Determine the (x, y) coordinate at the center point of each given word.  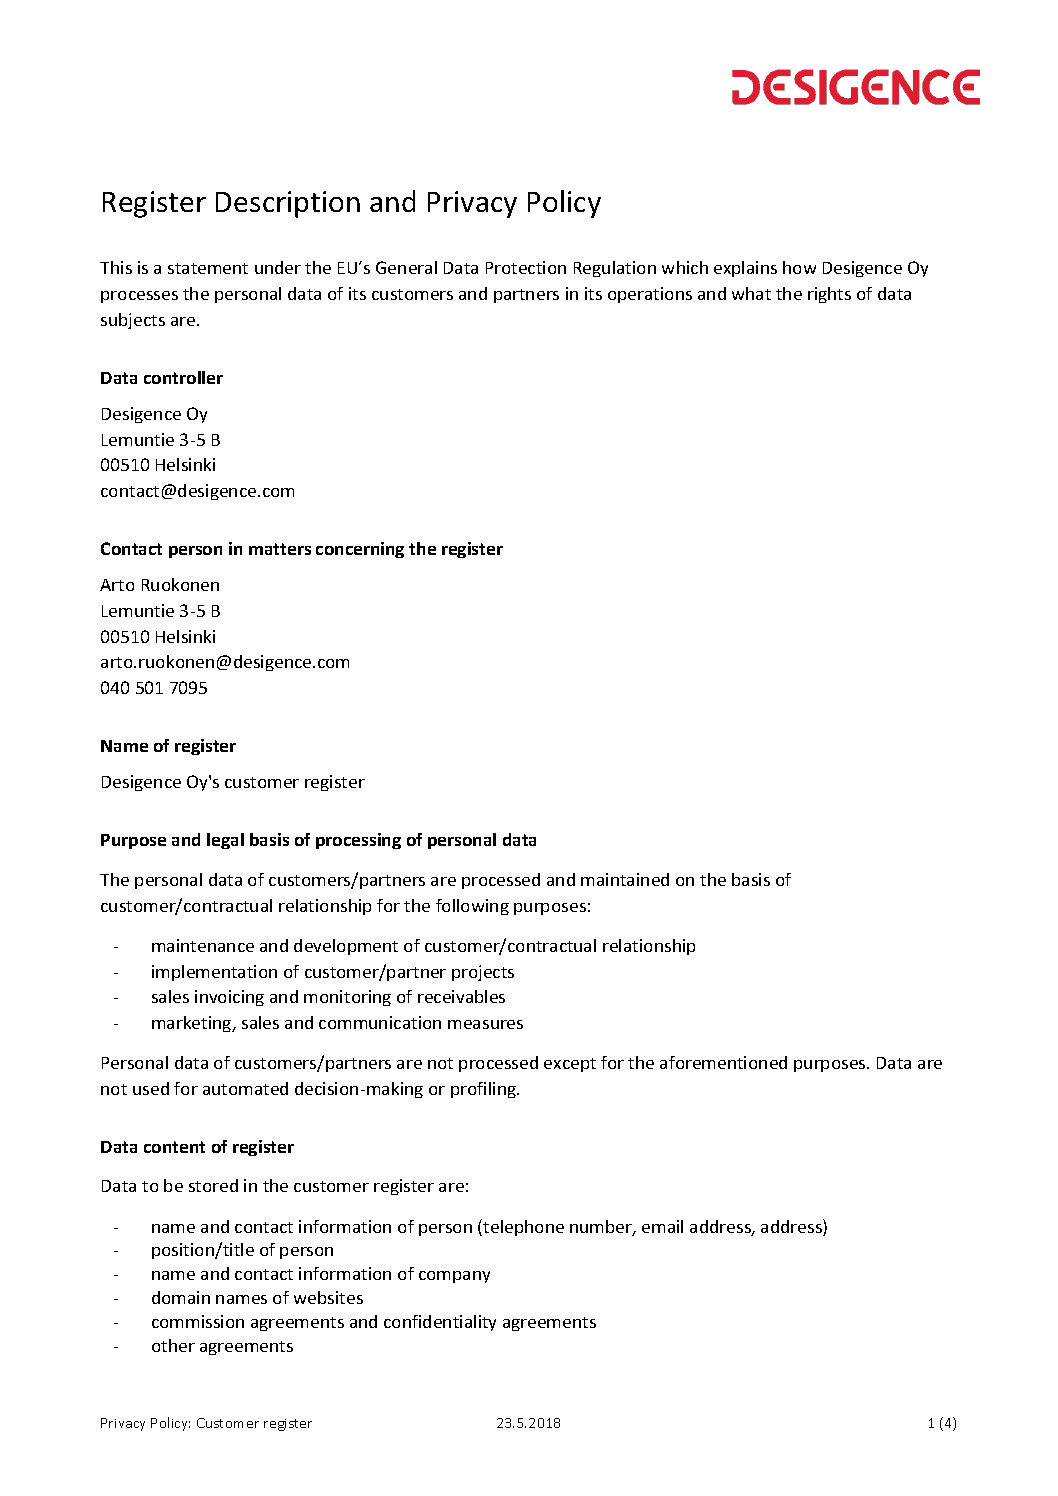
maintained (625, 879)
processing (358, 841)
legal (225, 841)
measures (485, 1024)
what (751, 293)
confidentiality (440, 1323)
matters (280, 549)
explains (745, 269)
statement (208, 268)
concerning (360, 550)
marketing (193, 1024)
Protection (526, 267)
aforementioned (723, 1062)
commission (198, 1321)
